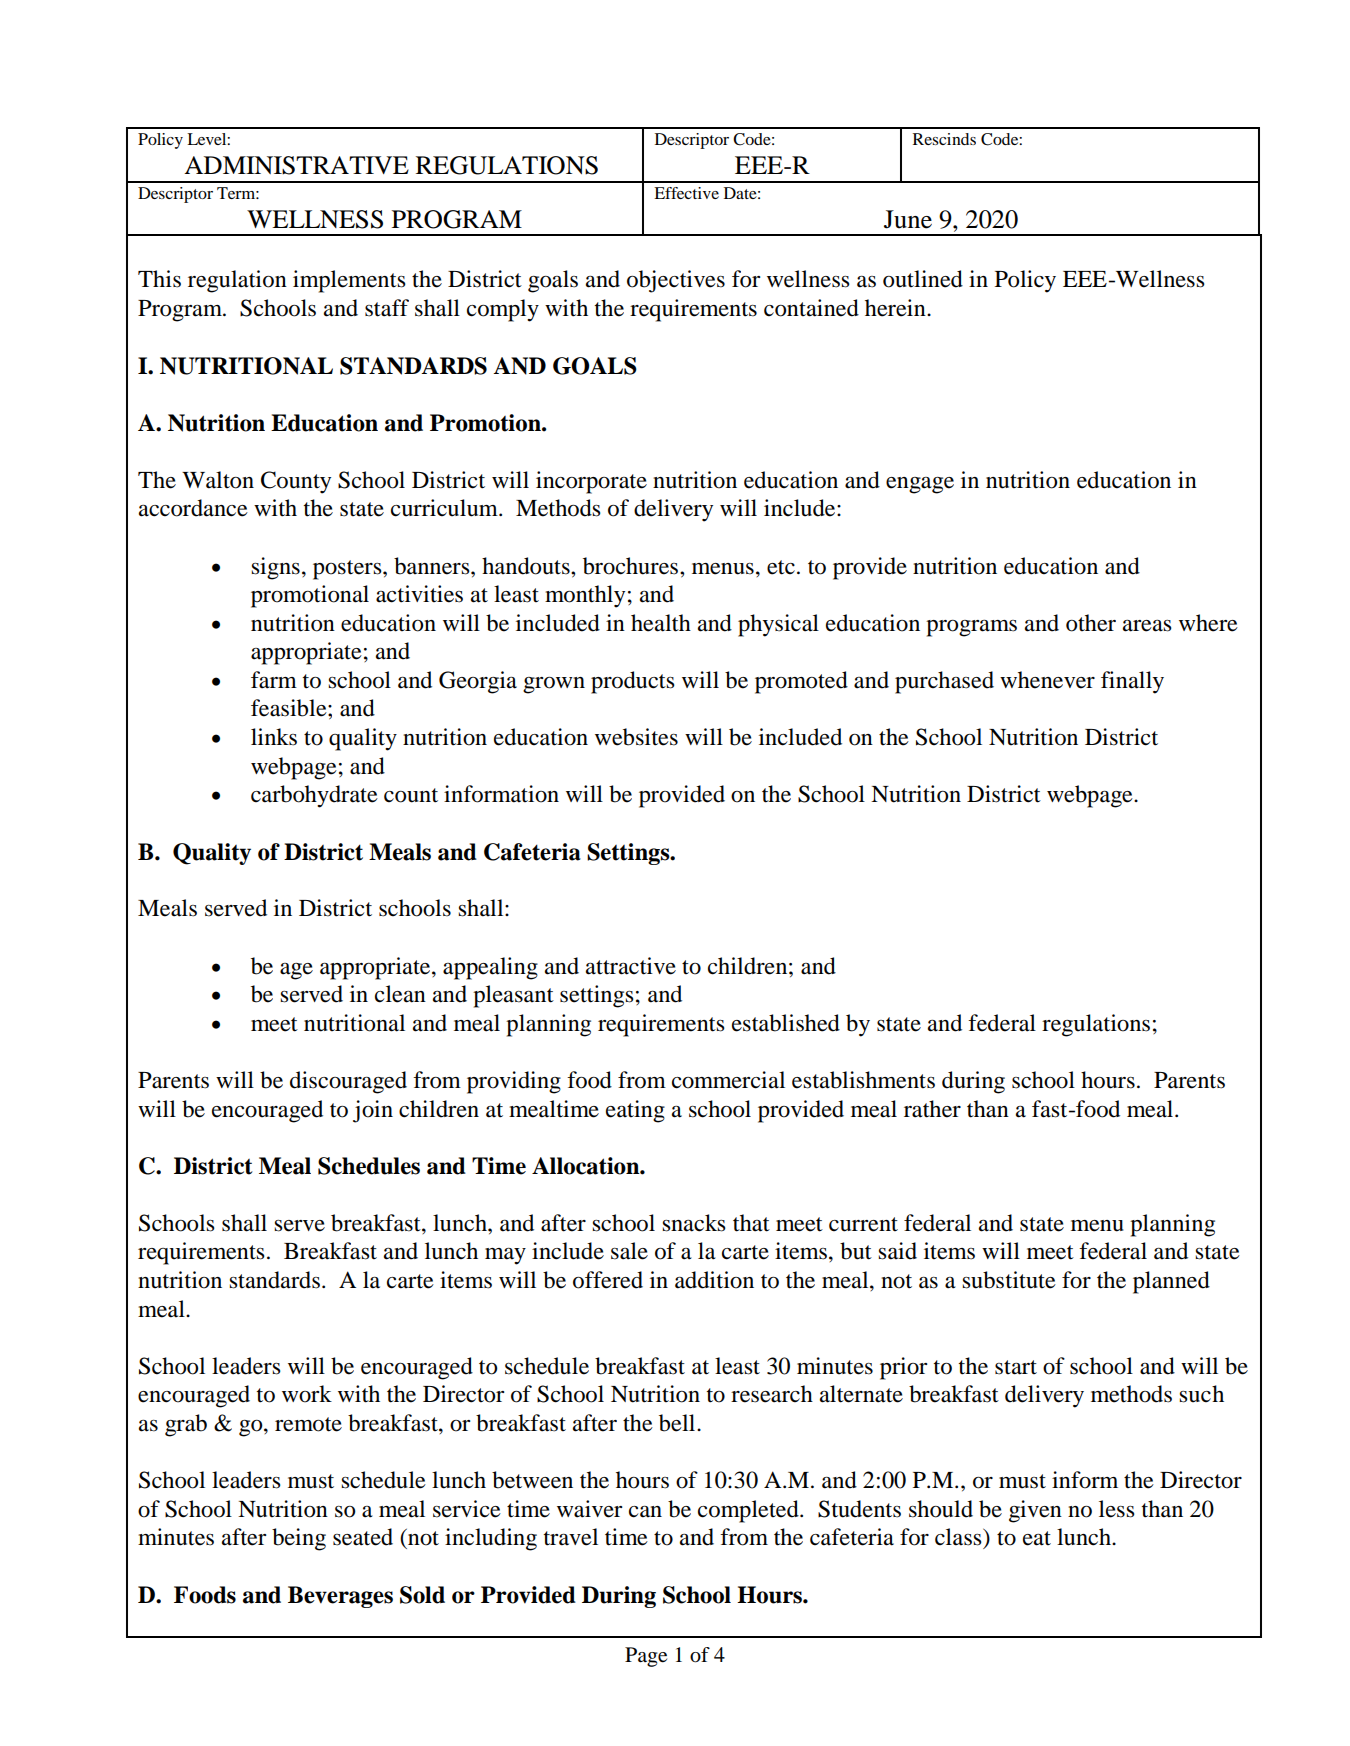 Image resolution: width=1350 pixels, height=1746 pixels. What do you see at coordinates (299, 1539) in the screenshot?
I see `being` at bounding box center [299, 1539].
